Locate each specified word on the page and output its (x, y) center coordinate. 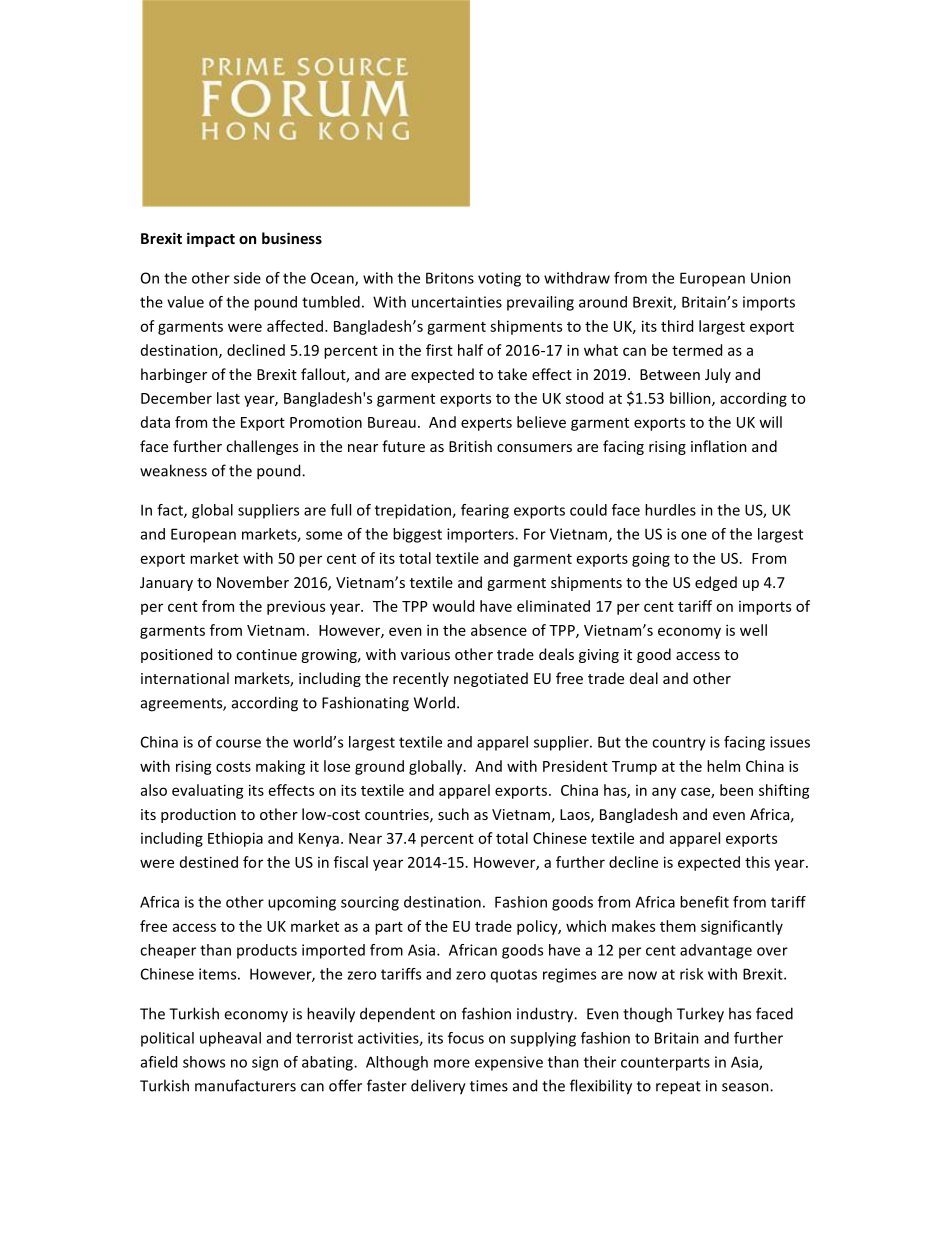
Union (771, 278)
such (453, 814)
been (736, 790)
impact (211, 239)
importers (481, 535)
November (253, 582)
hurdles (670, 510)
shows (204, 1062)
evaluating (208, 791)
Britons (450, 278)
